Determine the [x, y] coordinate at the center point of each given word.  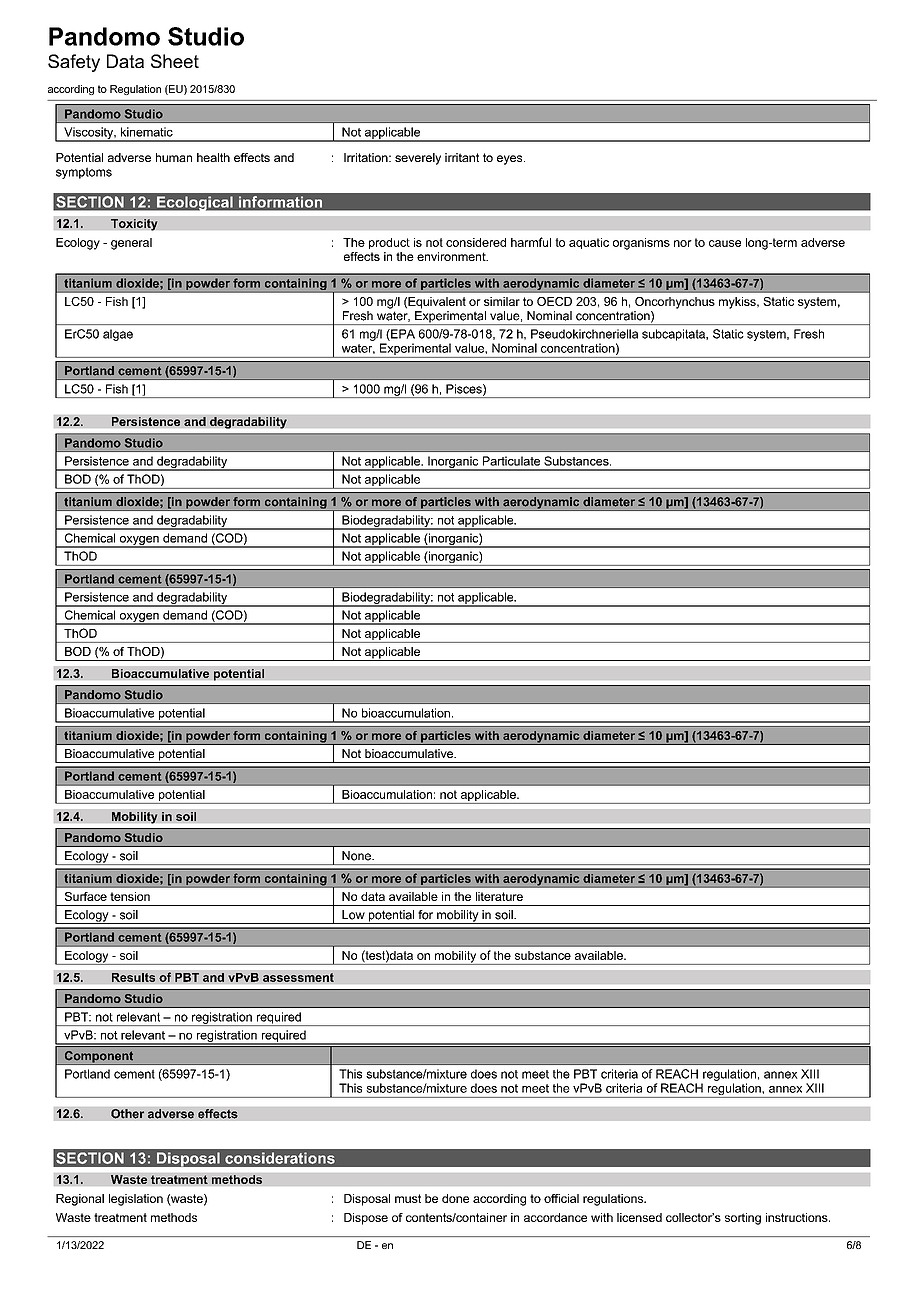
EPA [402, 335]
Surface [86, 896]
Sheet [175, 61]
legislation [136, 1200]
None [357, 856]
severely [418, 159]
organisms [641, 244]
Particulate [511, 461]
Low [353, 915]
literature [499, 896]
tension [130, 896]
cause [725, 243]
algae [118, 335]
